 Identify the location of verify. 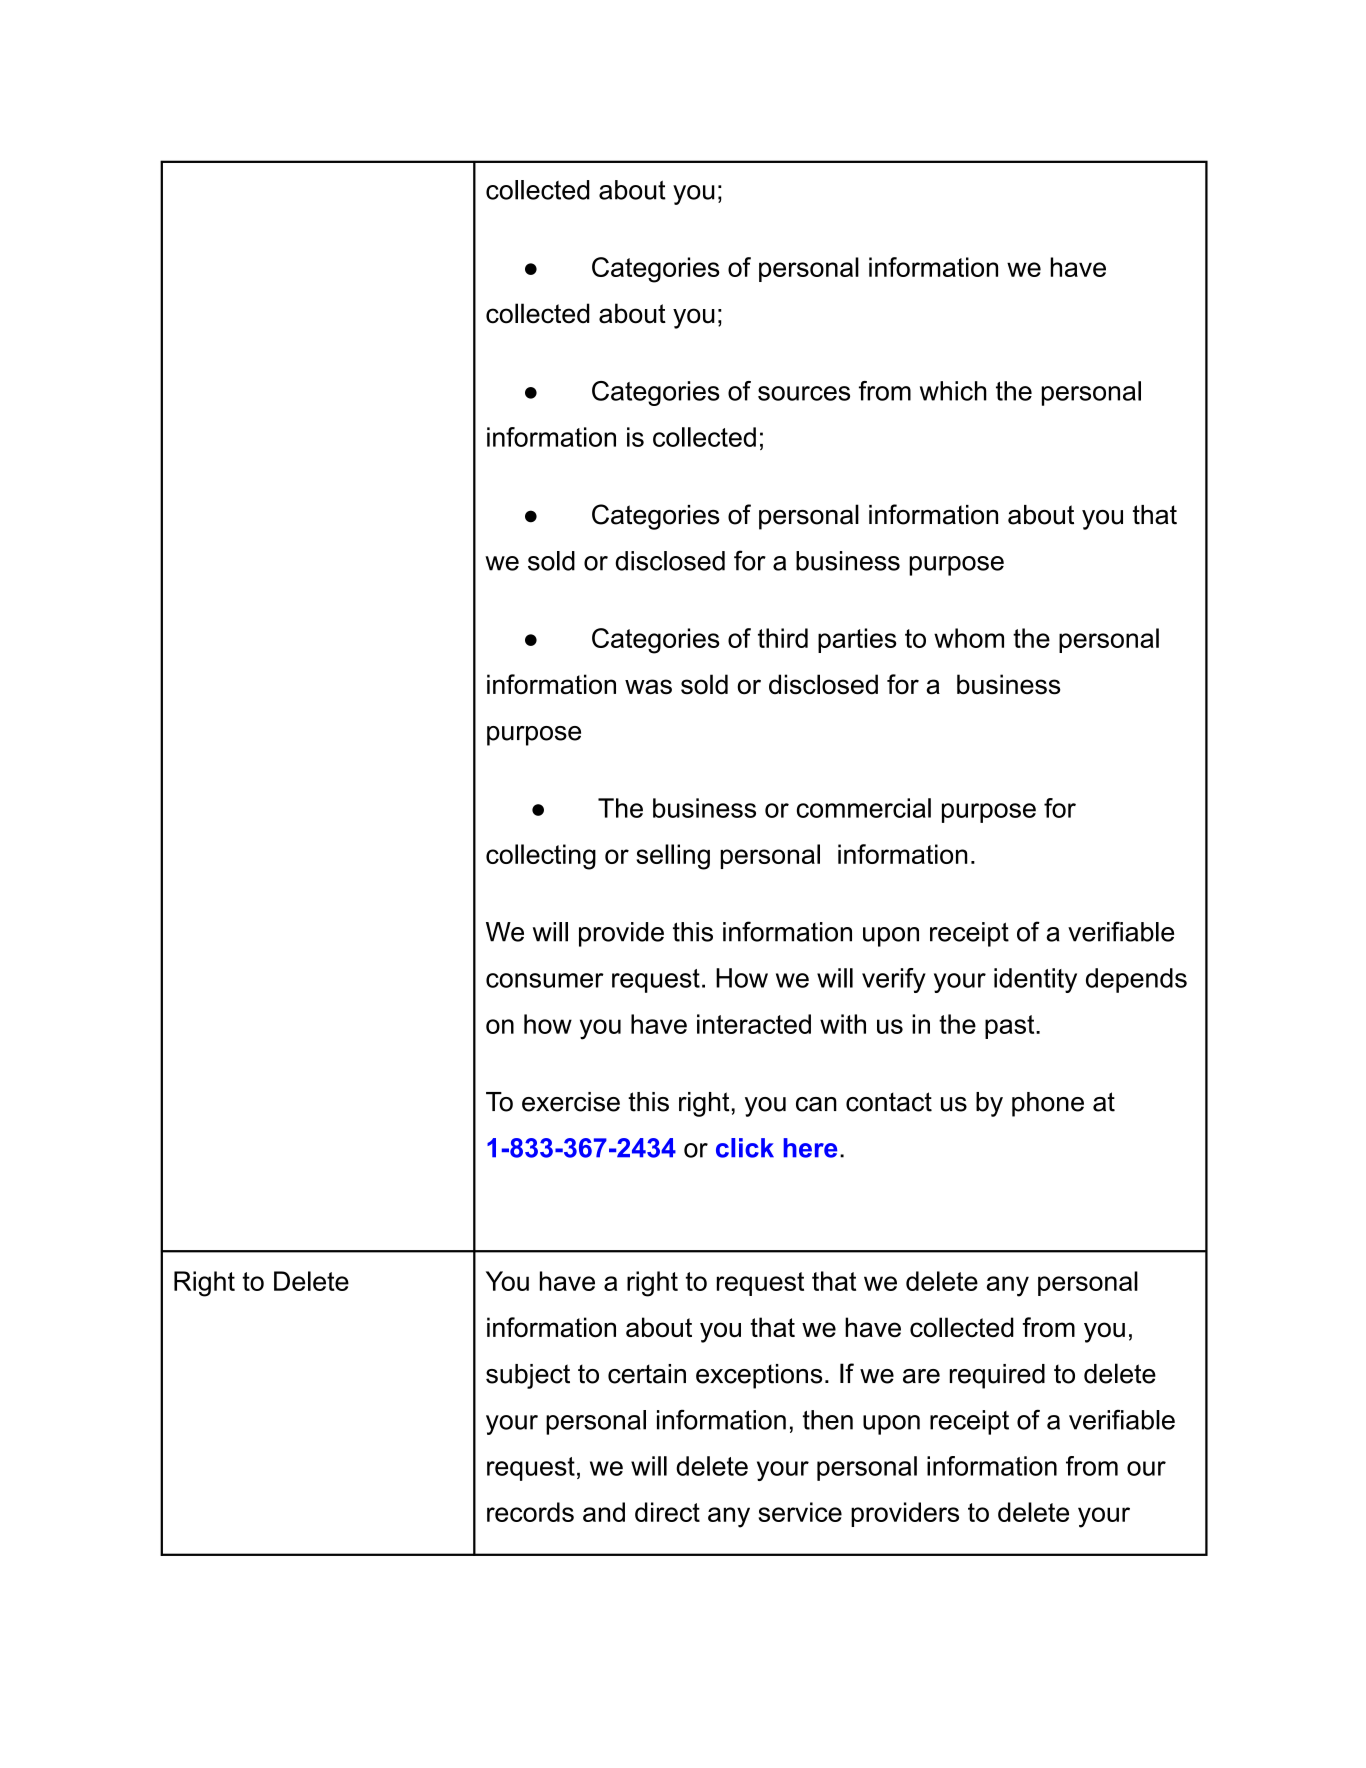
(894, 980).
